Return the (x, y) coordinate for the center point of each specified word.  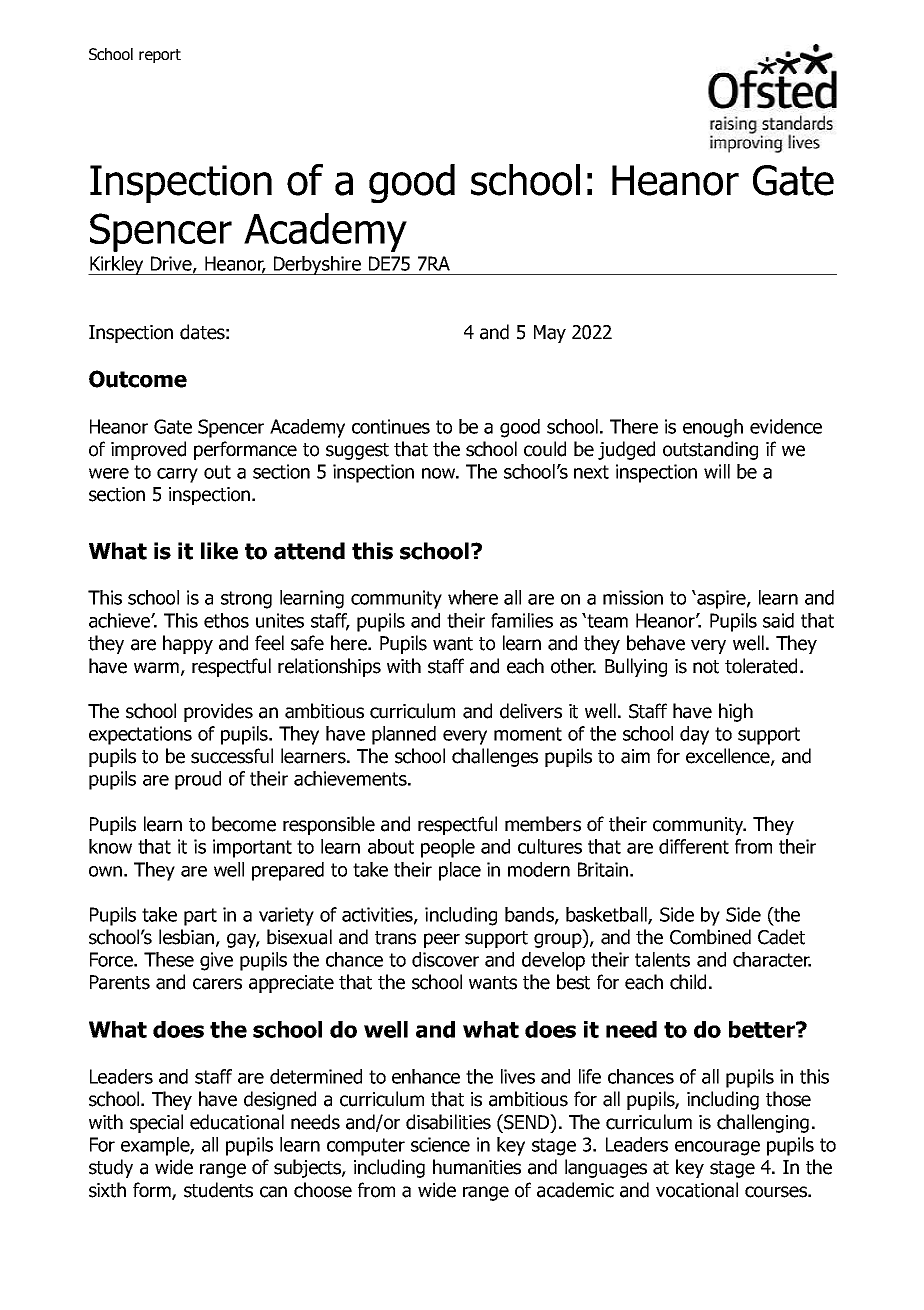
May (550, 334)
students (218, 1190)
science (440, 1144)
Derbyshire (317, 265)
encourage (717, 1148)
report (160, 56)
